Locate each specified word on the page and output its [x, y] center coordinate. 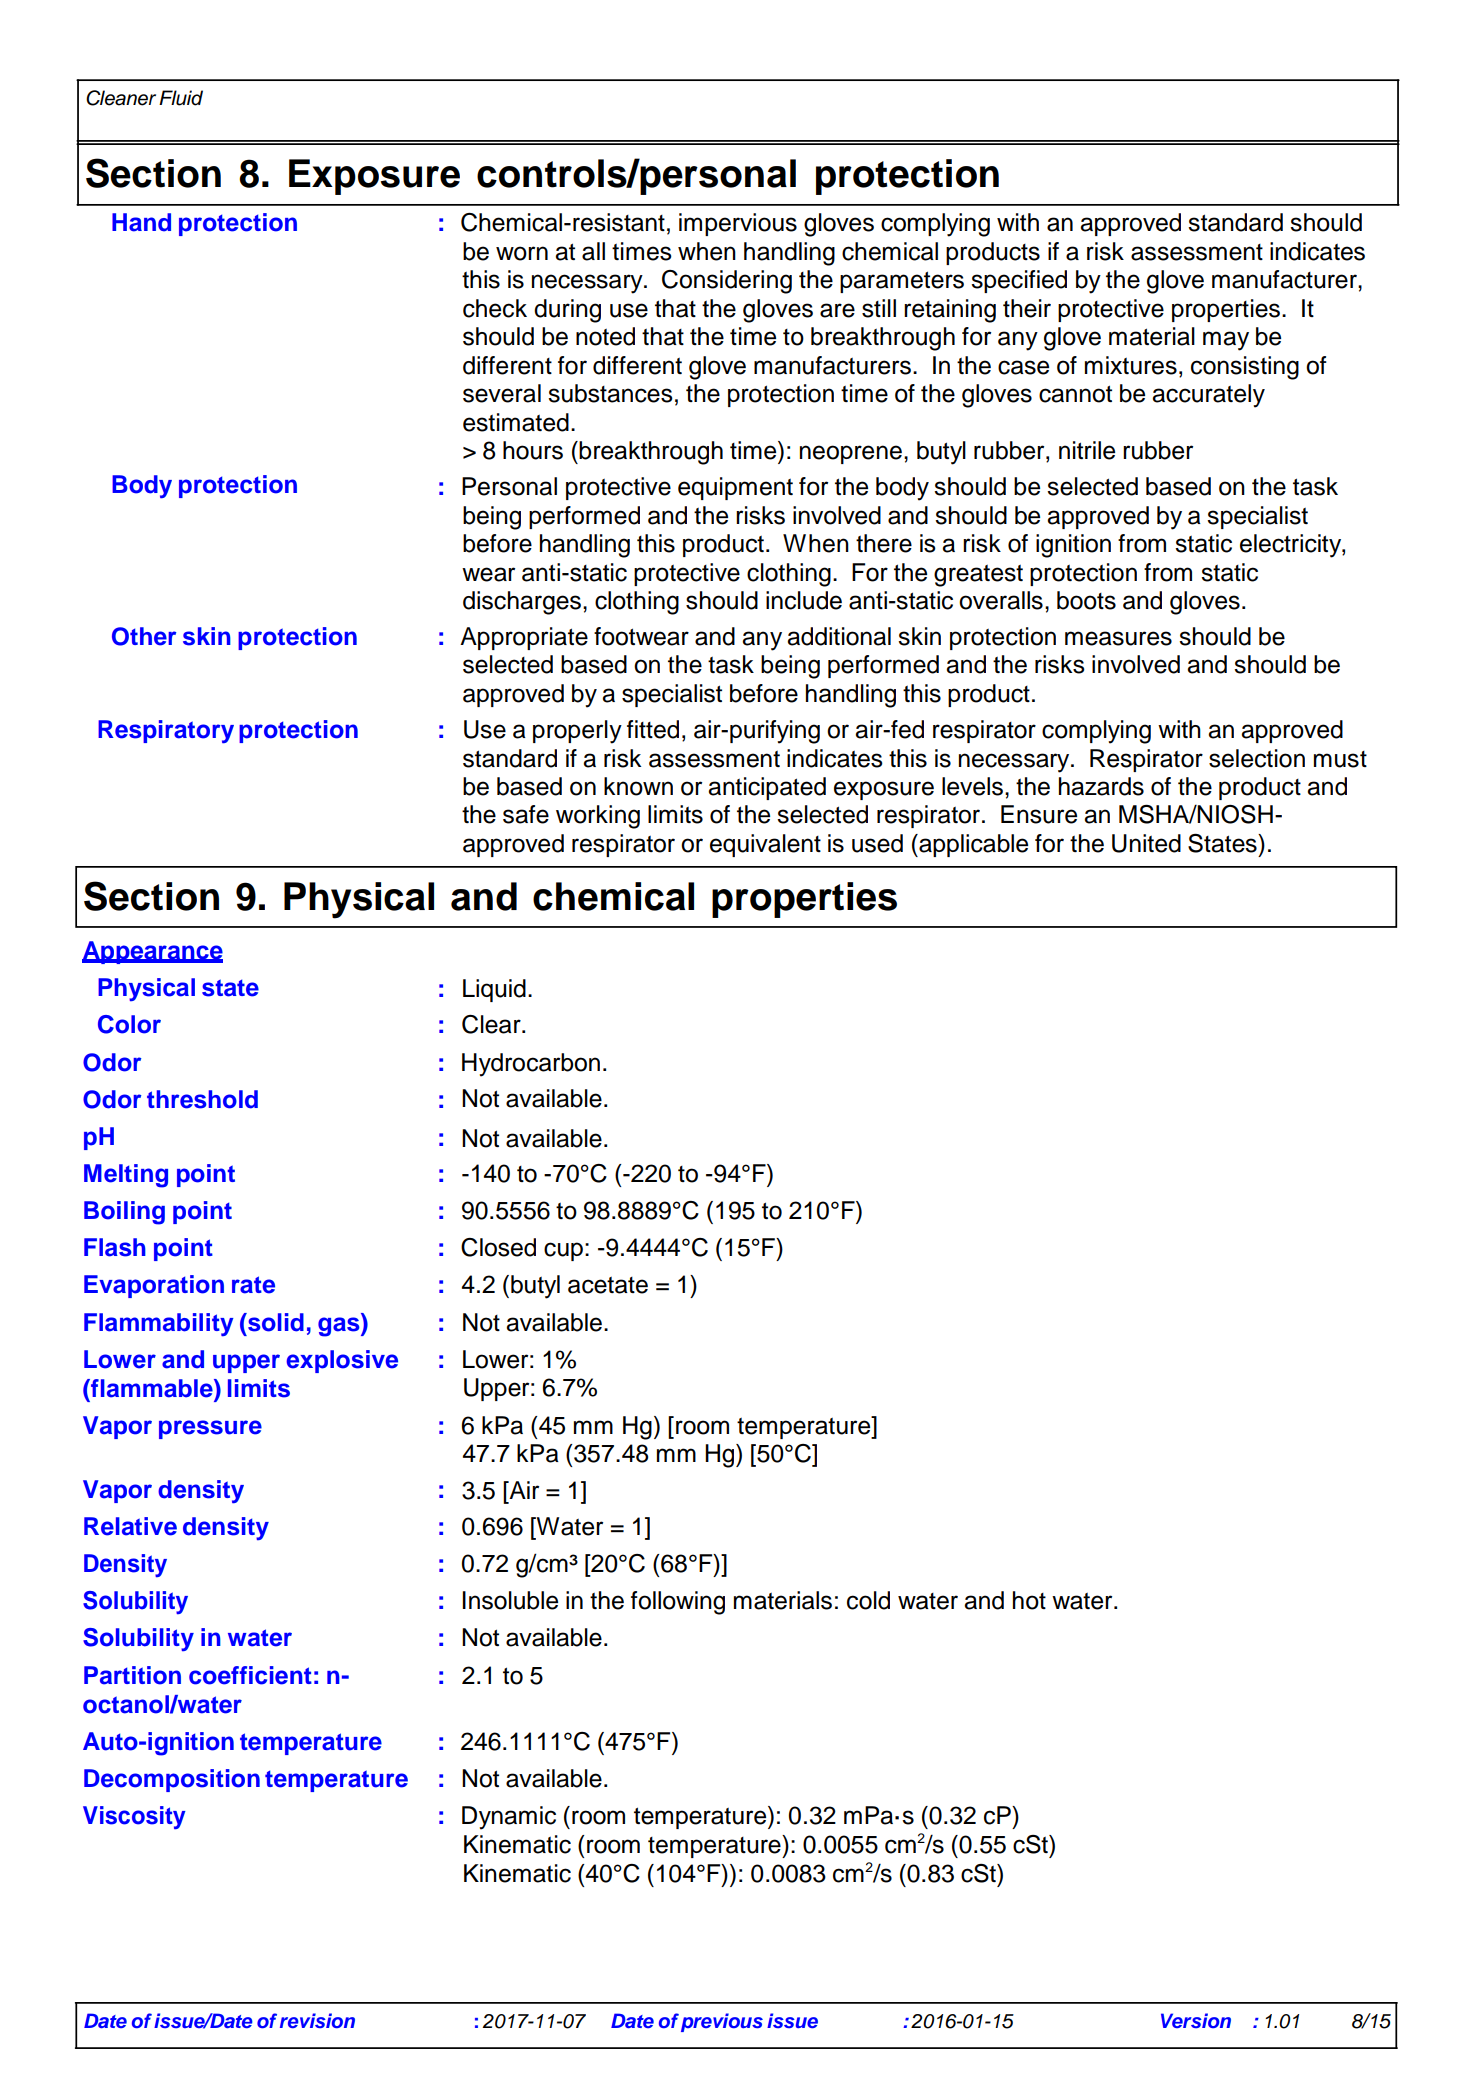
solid [275, 1322]
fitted [653, 729]
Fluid [181, 98]
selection [1257, 758]
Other [144, 636]
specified [1019, 281]
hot [1029, 1600]
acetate [608, 1285]
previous [722, 2022]
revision [317, 2020]
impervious [738, 224]
